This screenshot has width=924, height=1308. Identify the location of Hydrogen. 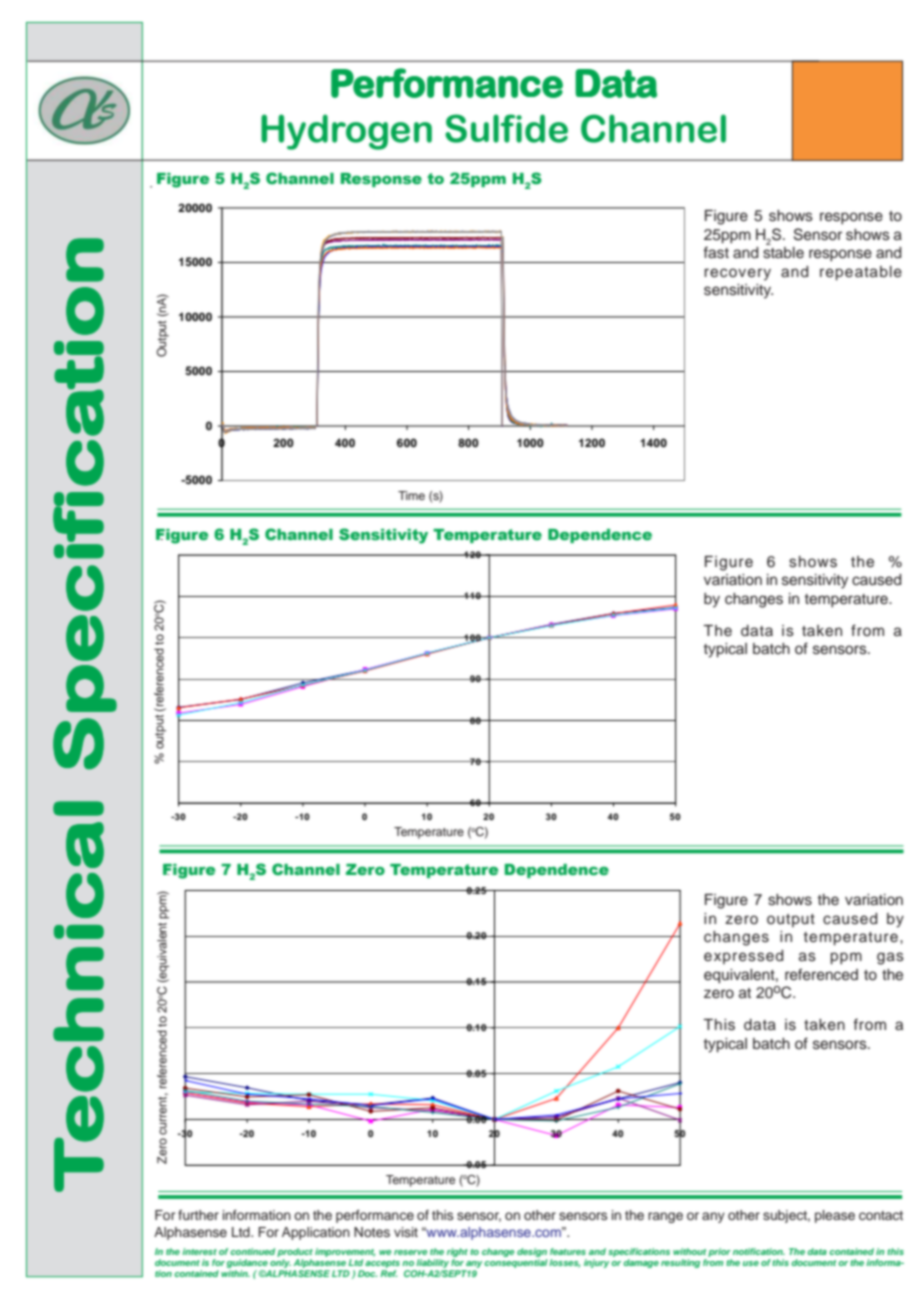
(346, 132).
